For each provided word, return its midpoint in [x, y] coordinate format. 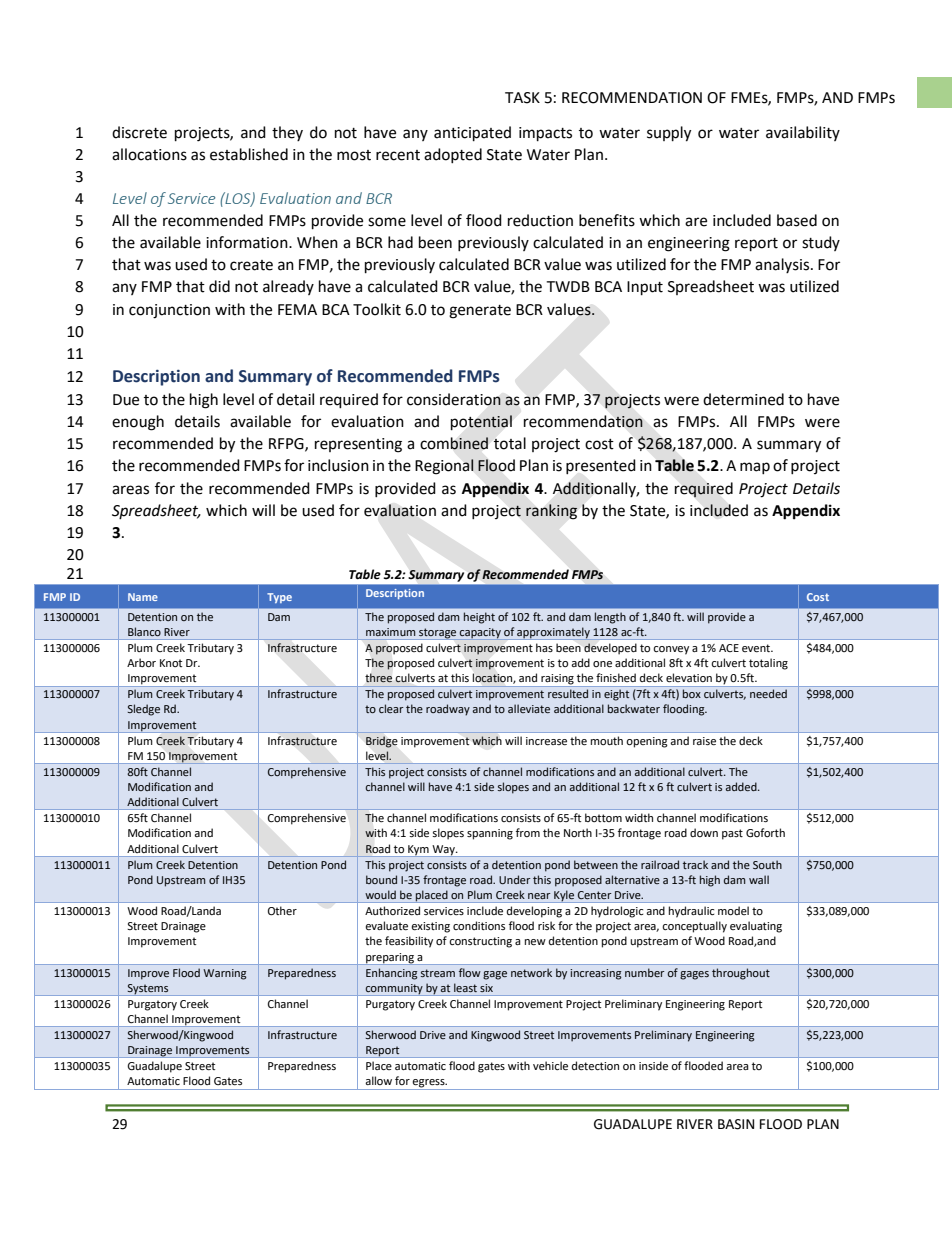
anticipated [472, 134]
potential [481, 422]
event [757, 648]
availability [803, 133]
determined [743, 399]
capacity [480, 633]
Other [282, 911]
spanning [490, 834]
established [249, 154]
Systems [148, 990]
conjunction [169, 311]
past [732, 834]
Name [143, 597]
